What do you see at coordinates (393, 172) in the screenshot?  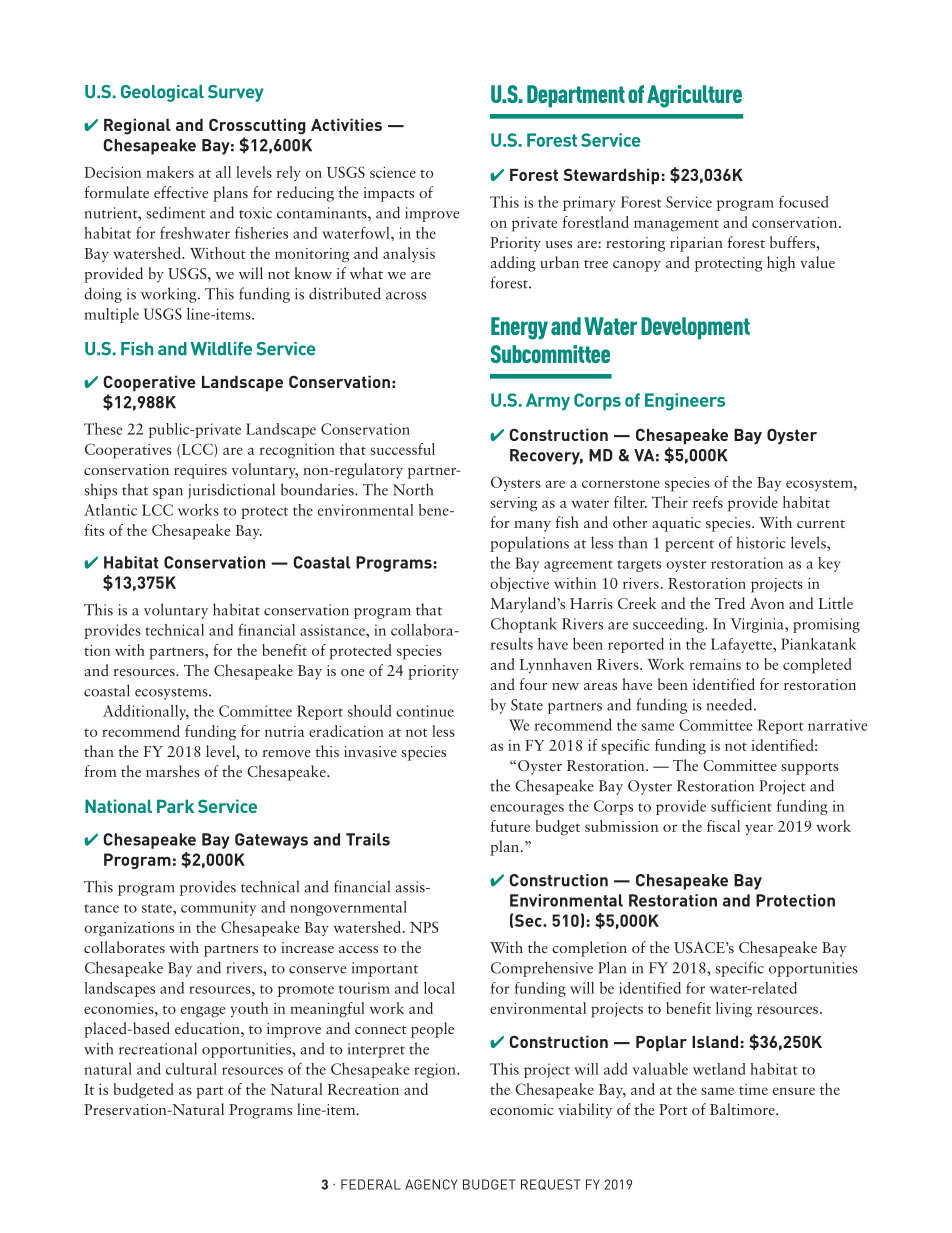 I see `science` at bounding box center [393, 172].
